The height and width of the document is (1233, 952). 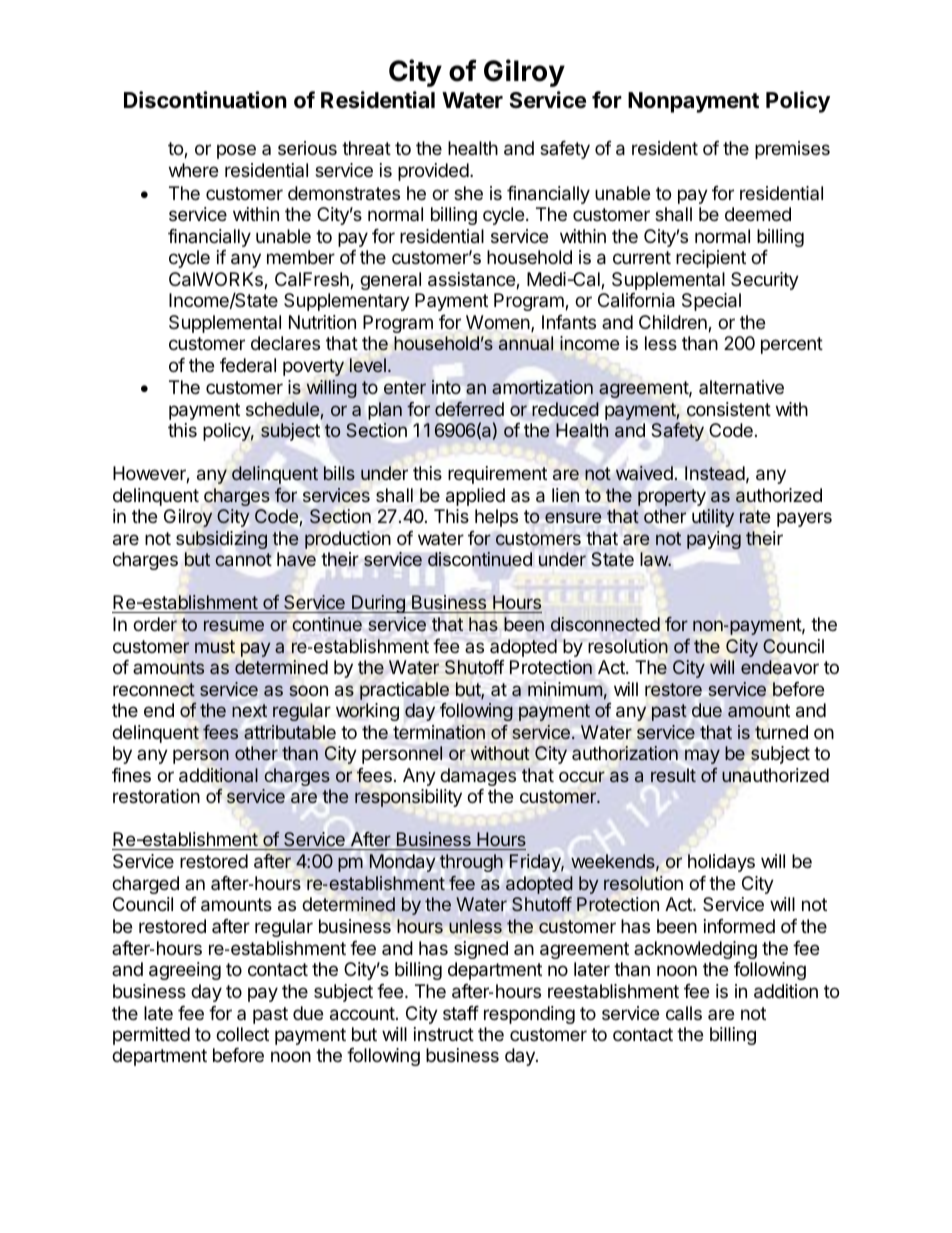 I want to click on provided, so click(x=433, y=172).
